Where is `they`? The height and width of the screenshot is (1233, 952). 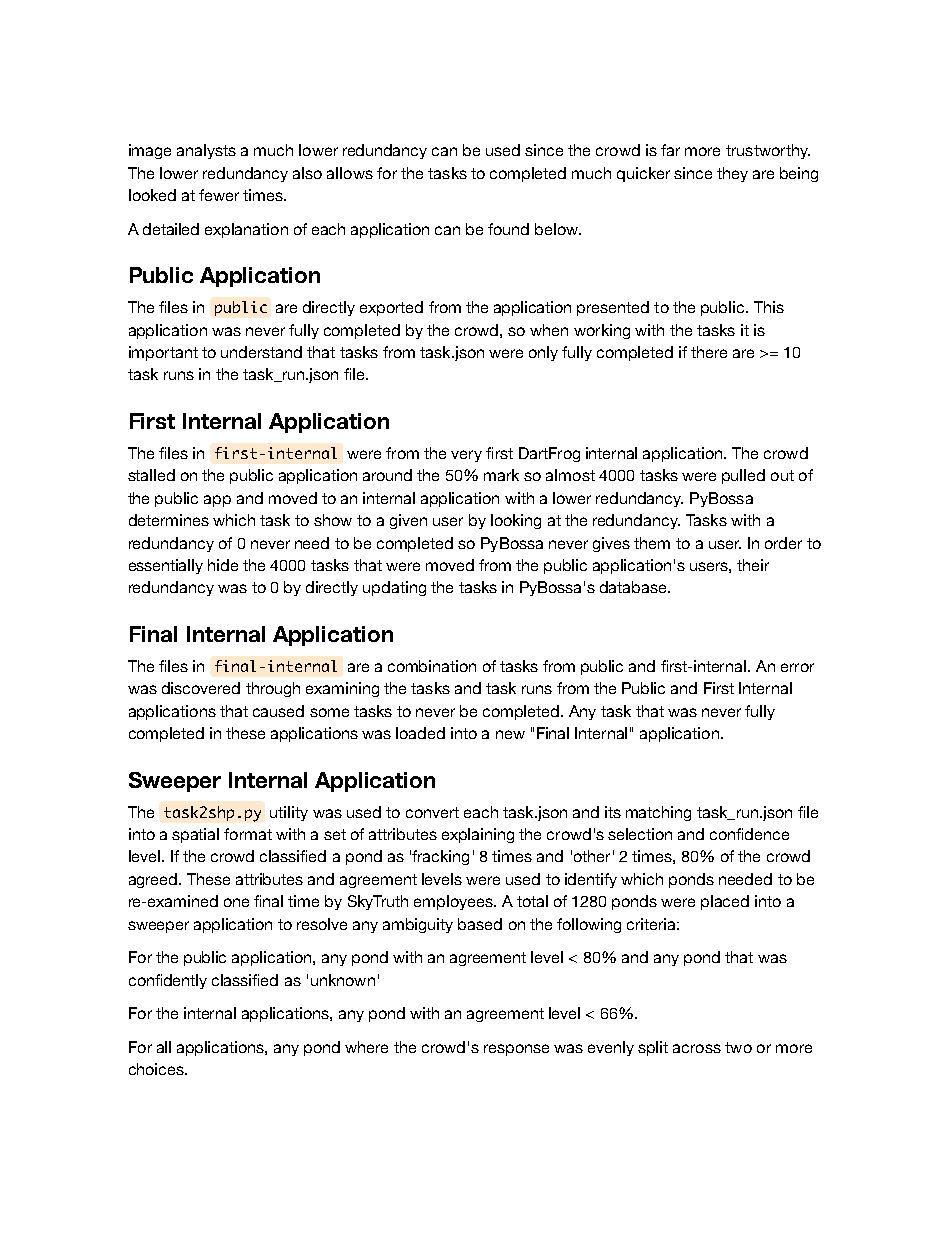 they is located at coordinates (732, 174).
